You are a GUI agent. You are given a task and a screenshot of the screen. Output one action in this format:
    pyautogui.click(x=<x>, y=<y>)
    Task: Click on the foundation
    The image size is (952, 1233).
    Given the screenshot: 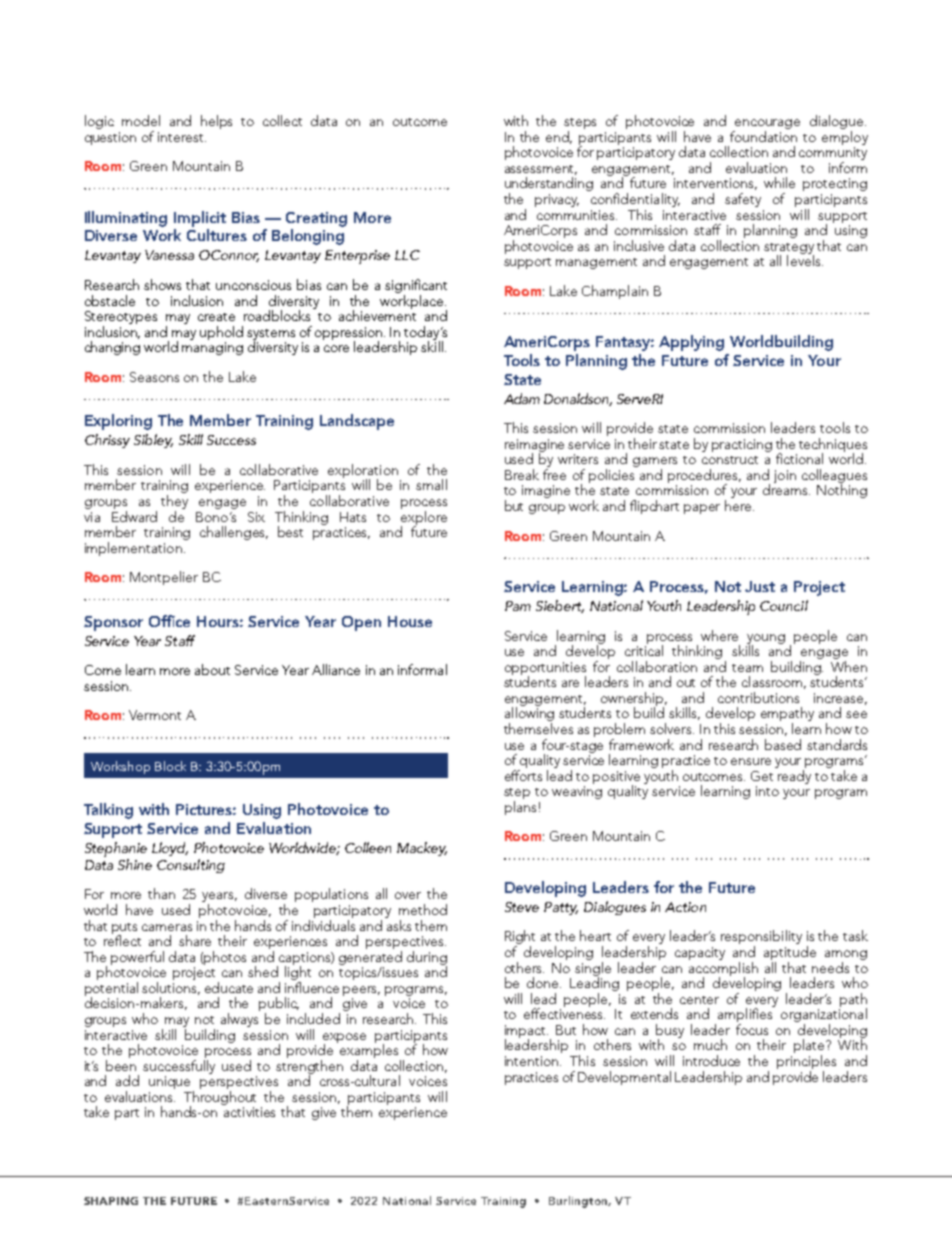 What is the action you would take?
    pyautogui.click(x=763, y=135)
